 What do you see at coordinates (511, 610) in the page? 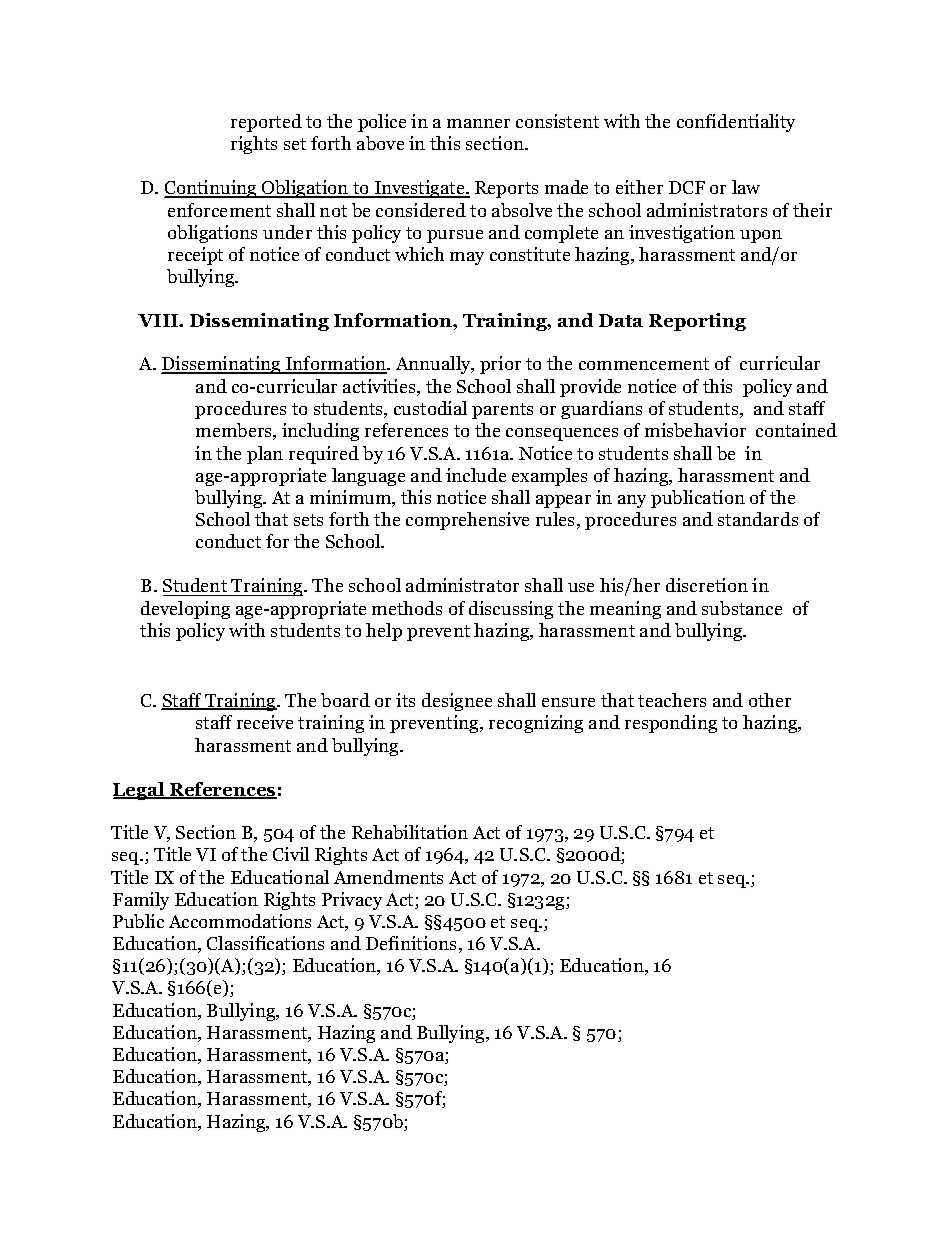
I see `discussing` at bounding box center [511, 610].
